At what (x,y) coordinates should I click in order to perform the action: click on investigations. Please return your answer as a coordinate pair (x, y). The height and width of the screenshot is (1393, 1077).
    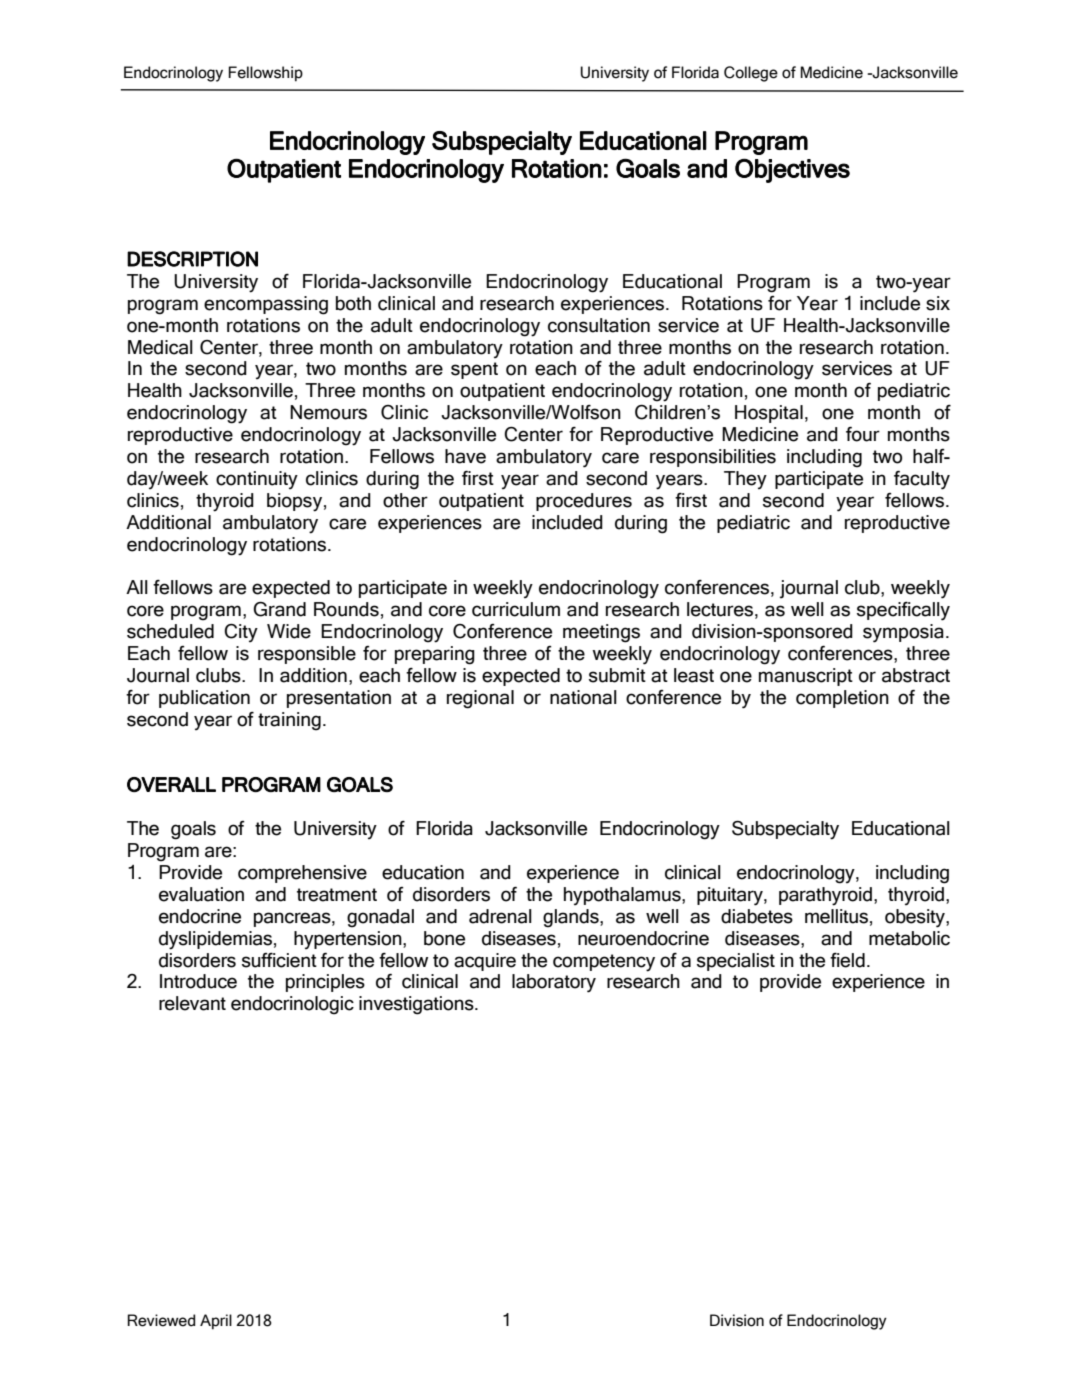
    Looking at the image, I should click on (417, 1005).
